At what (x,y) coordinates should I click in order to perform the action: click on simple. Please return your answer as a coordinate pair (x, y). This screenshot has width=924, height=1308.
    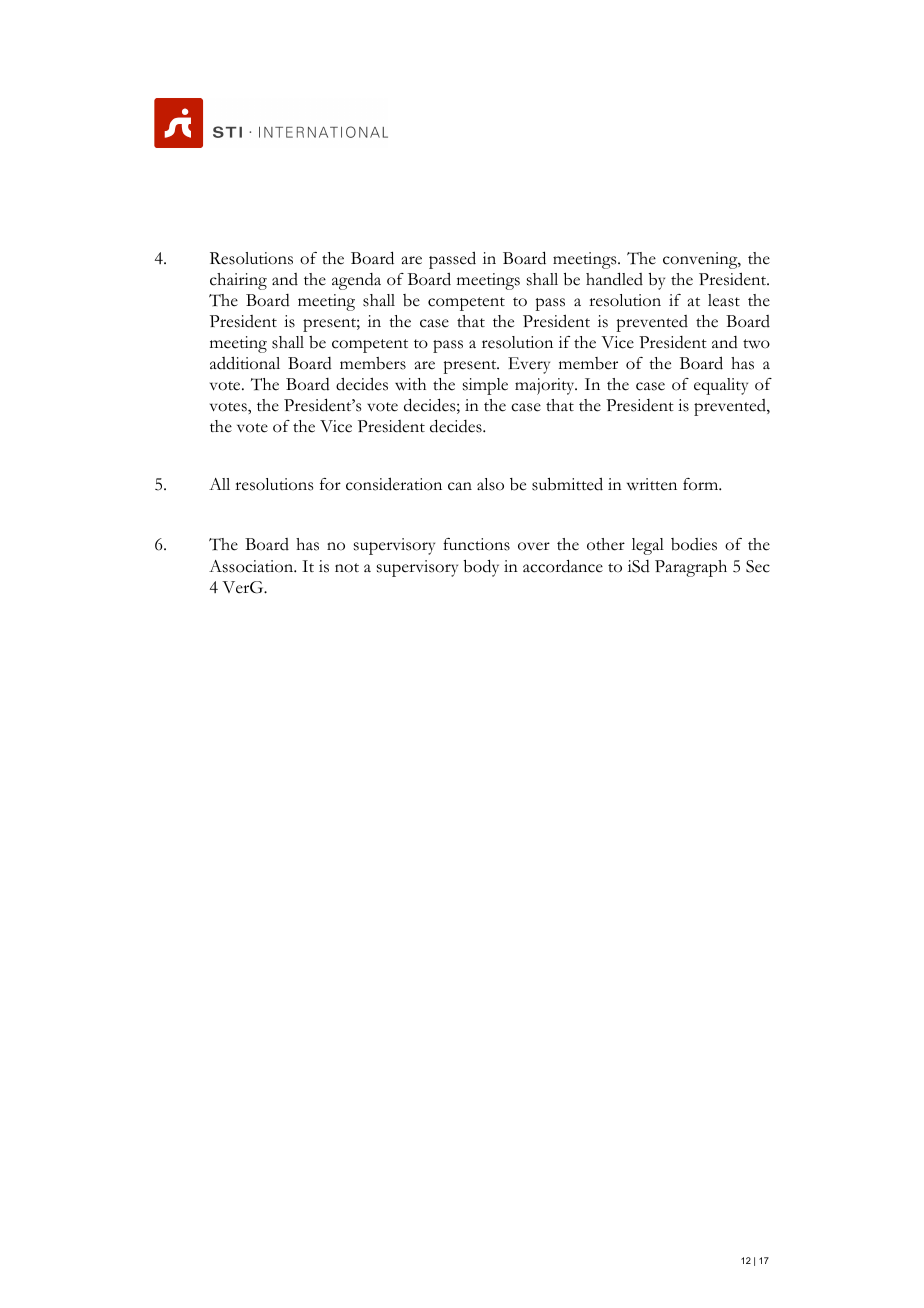
    Looking at the image, I should click on (485, 386).
